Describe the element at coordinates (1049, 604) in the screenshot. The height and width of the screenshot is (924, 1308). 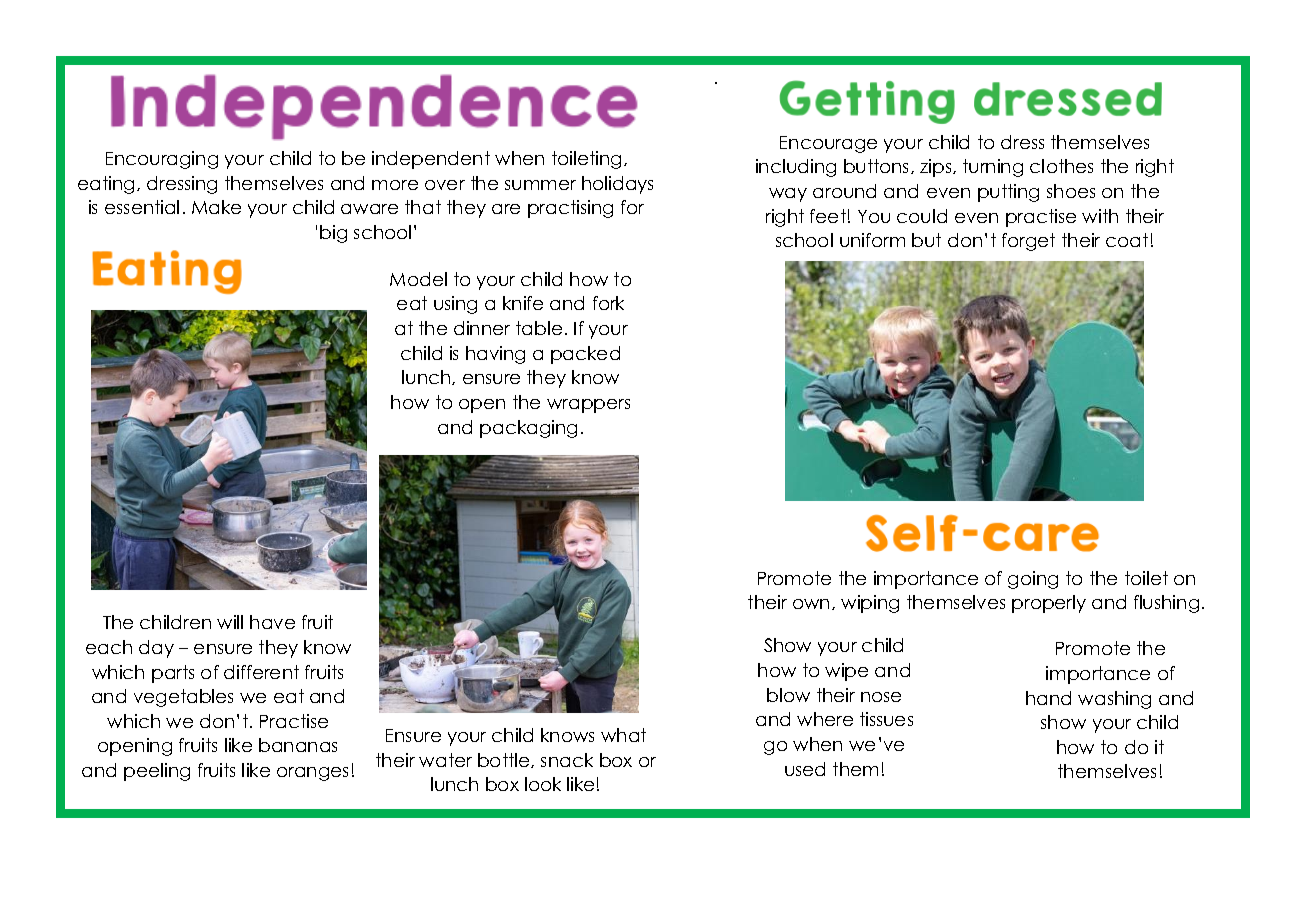
I see `properly` at that location.
